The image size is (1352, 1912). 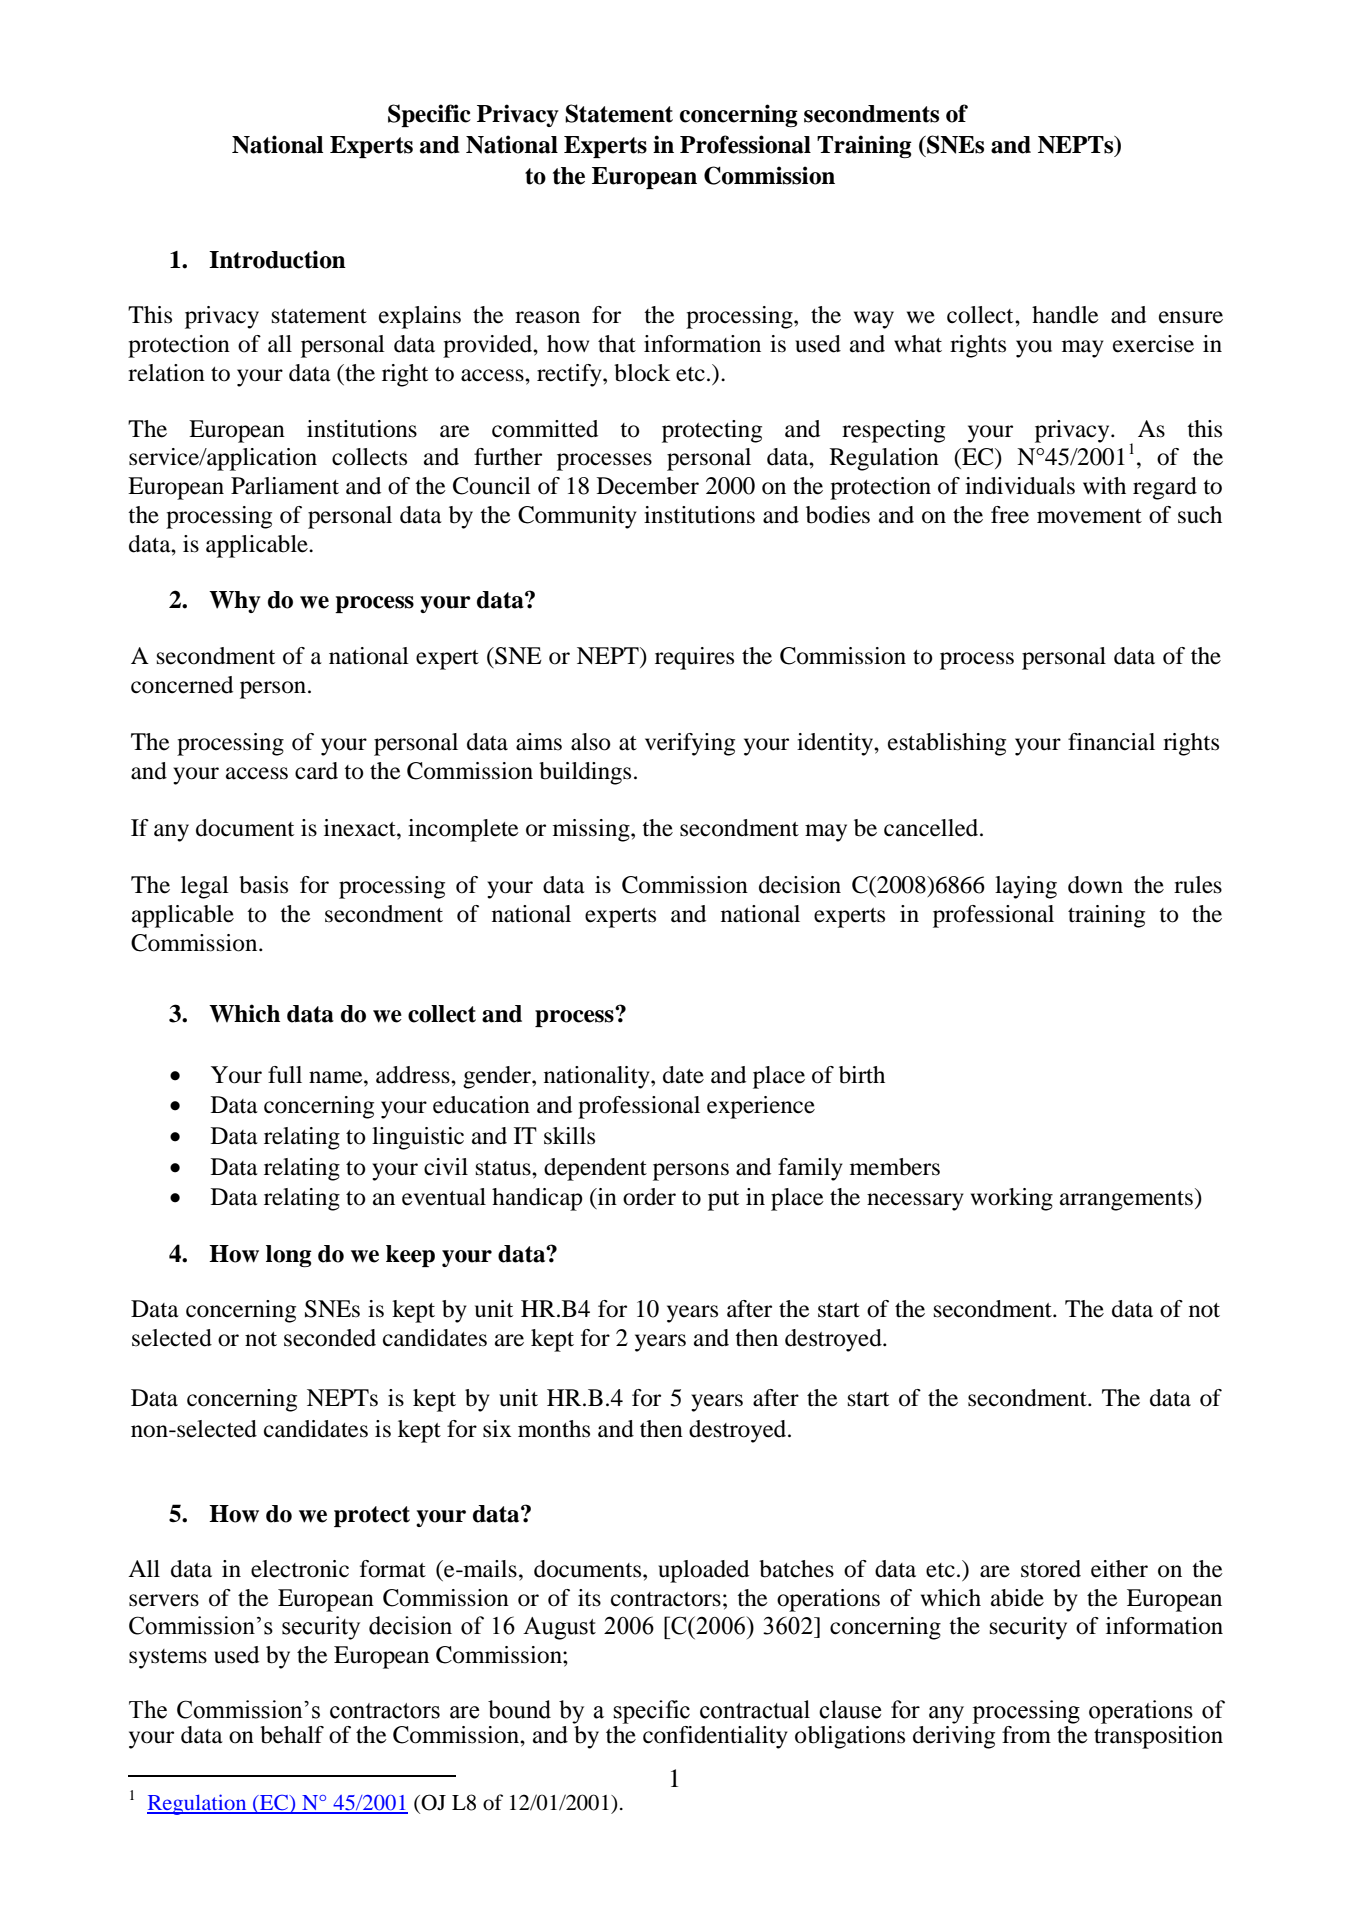 What do you see at coordinates (617, 344) in the screenshot?
I see `that` at bounding box center [617, 344].
